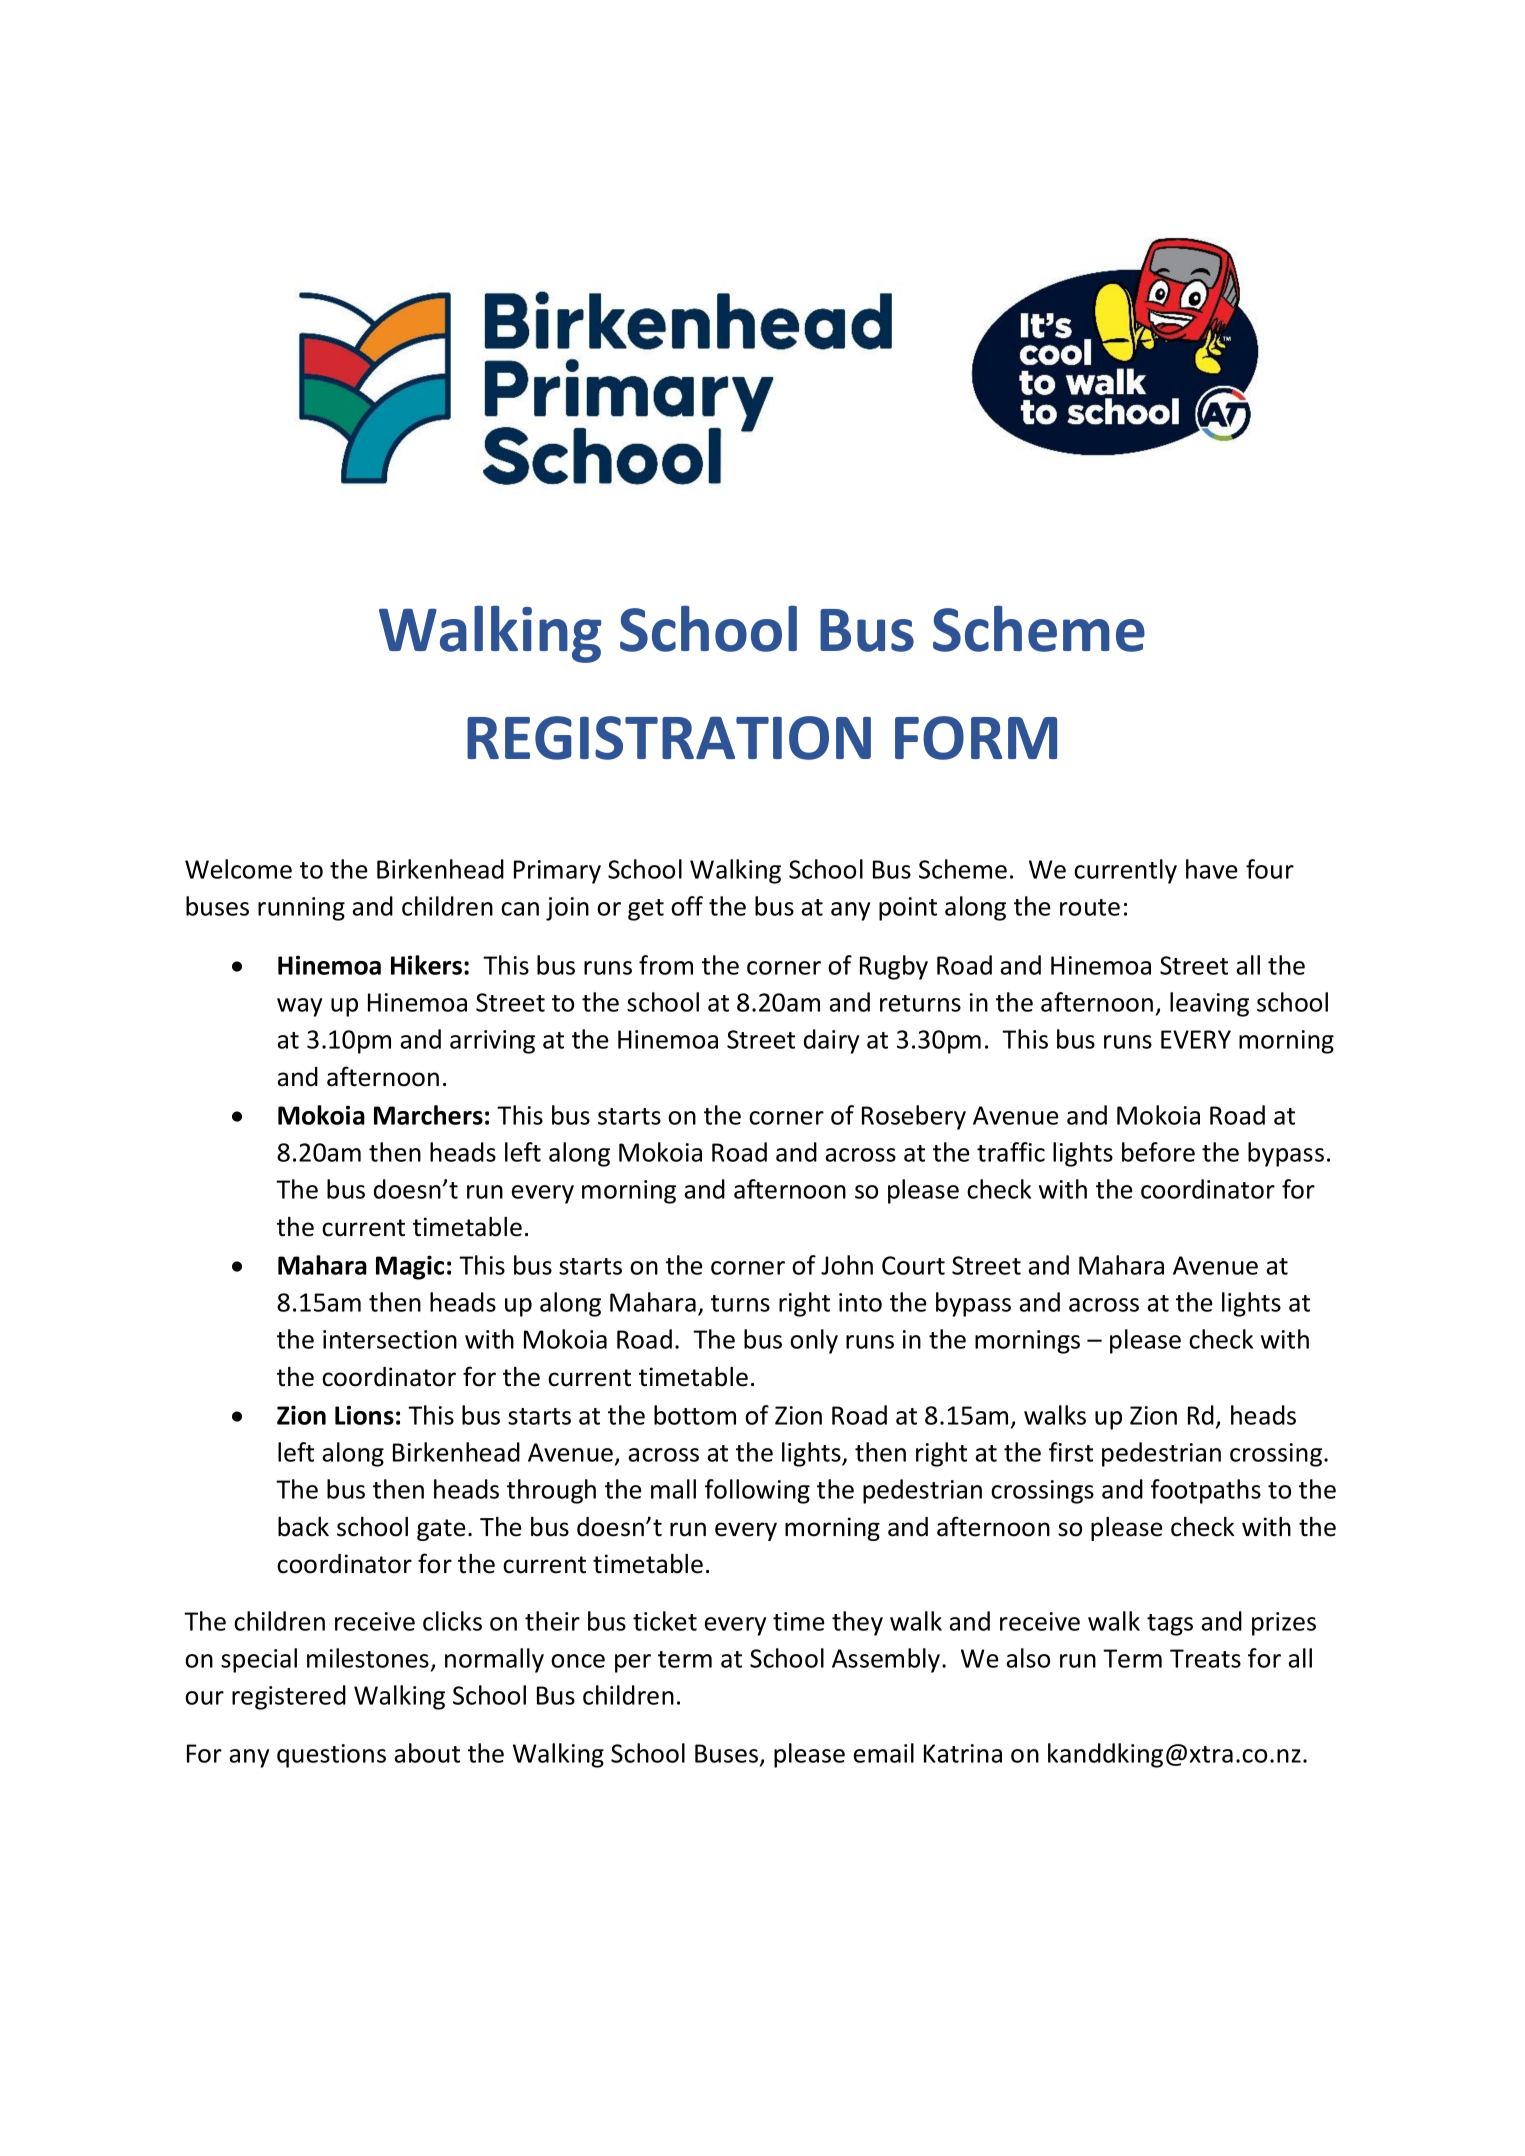 This screenshot has width=1525, height=2156. Describe the element at coordinates (1206, 1491) in the screenshot. I see `footpaths` at that location.
